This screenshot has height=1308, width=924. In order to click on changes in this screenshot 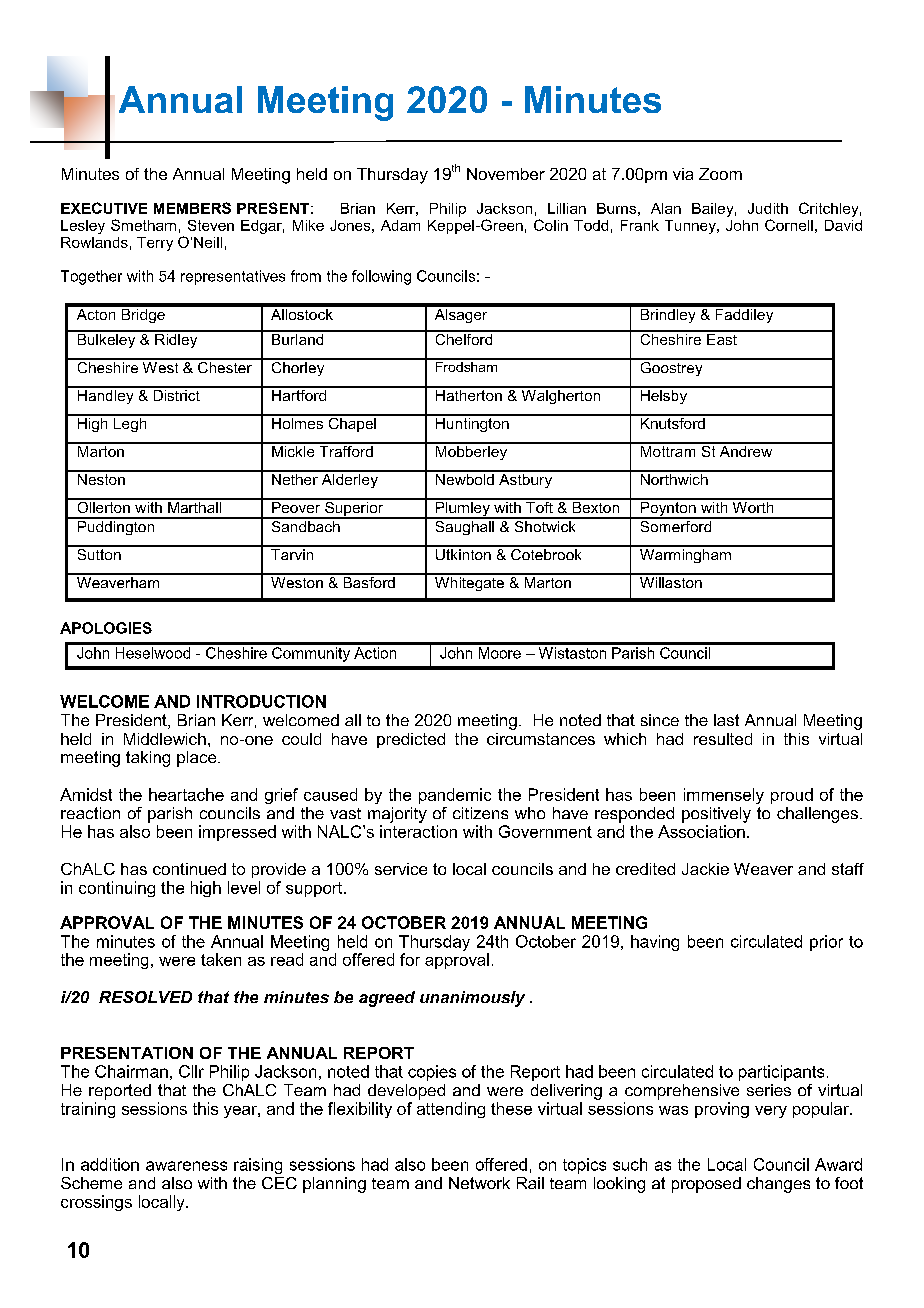, I will do `click(778, 1185)`.
